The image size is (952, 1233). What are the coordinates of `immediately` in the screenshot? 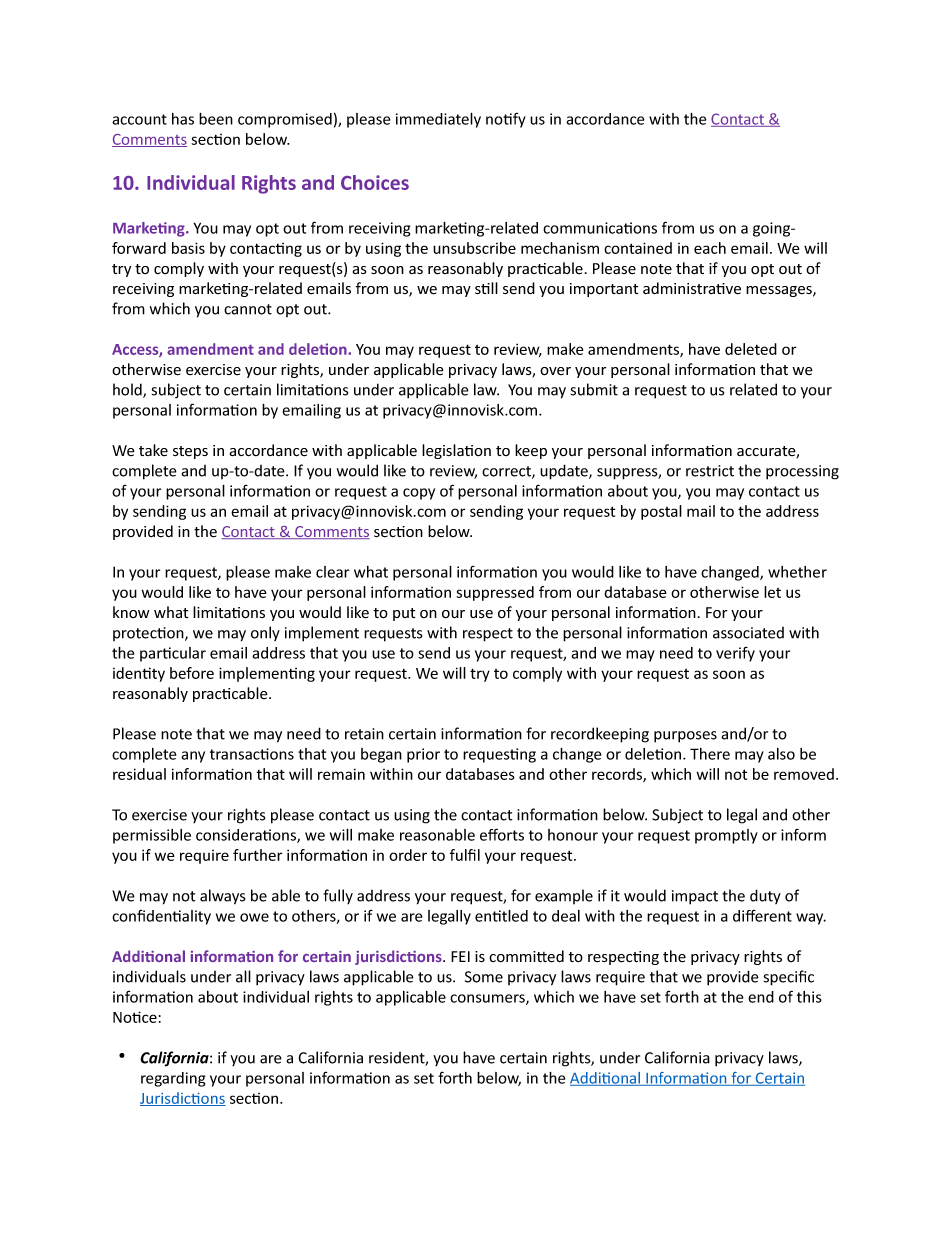 It's located at (438, 120).
